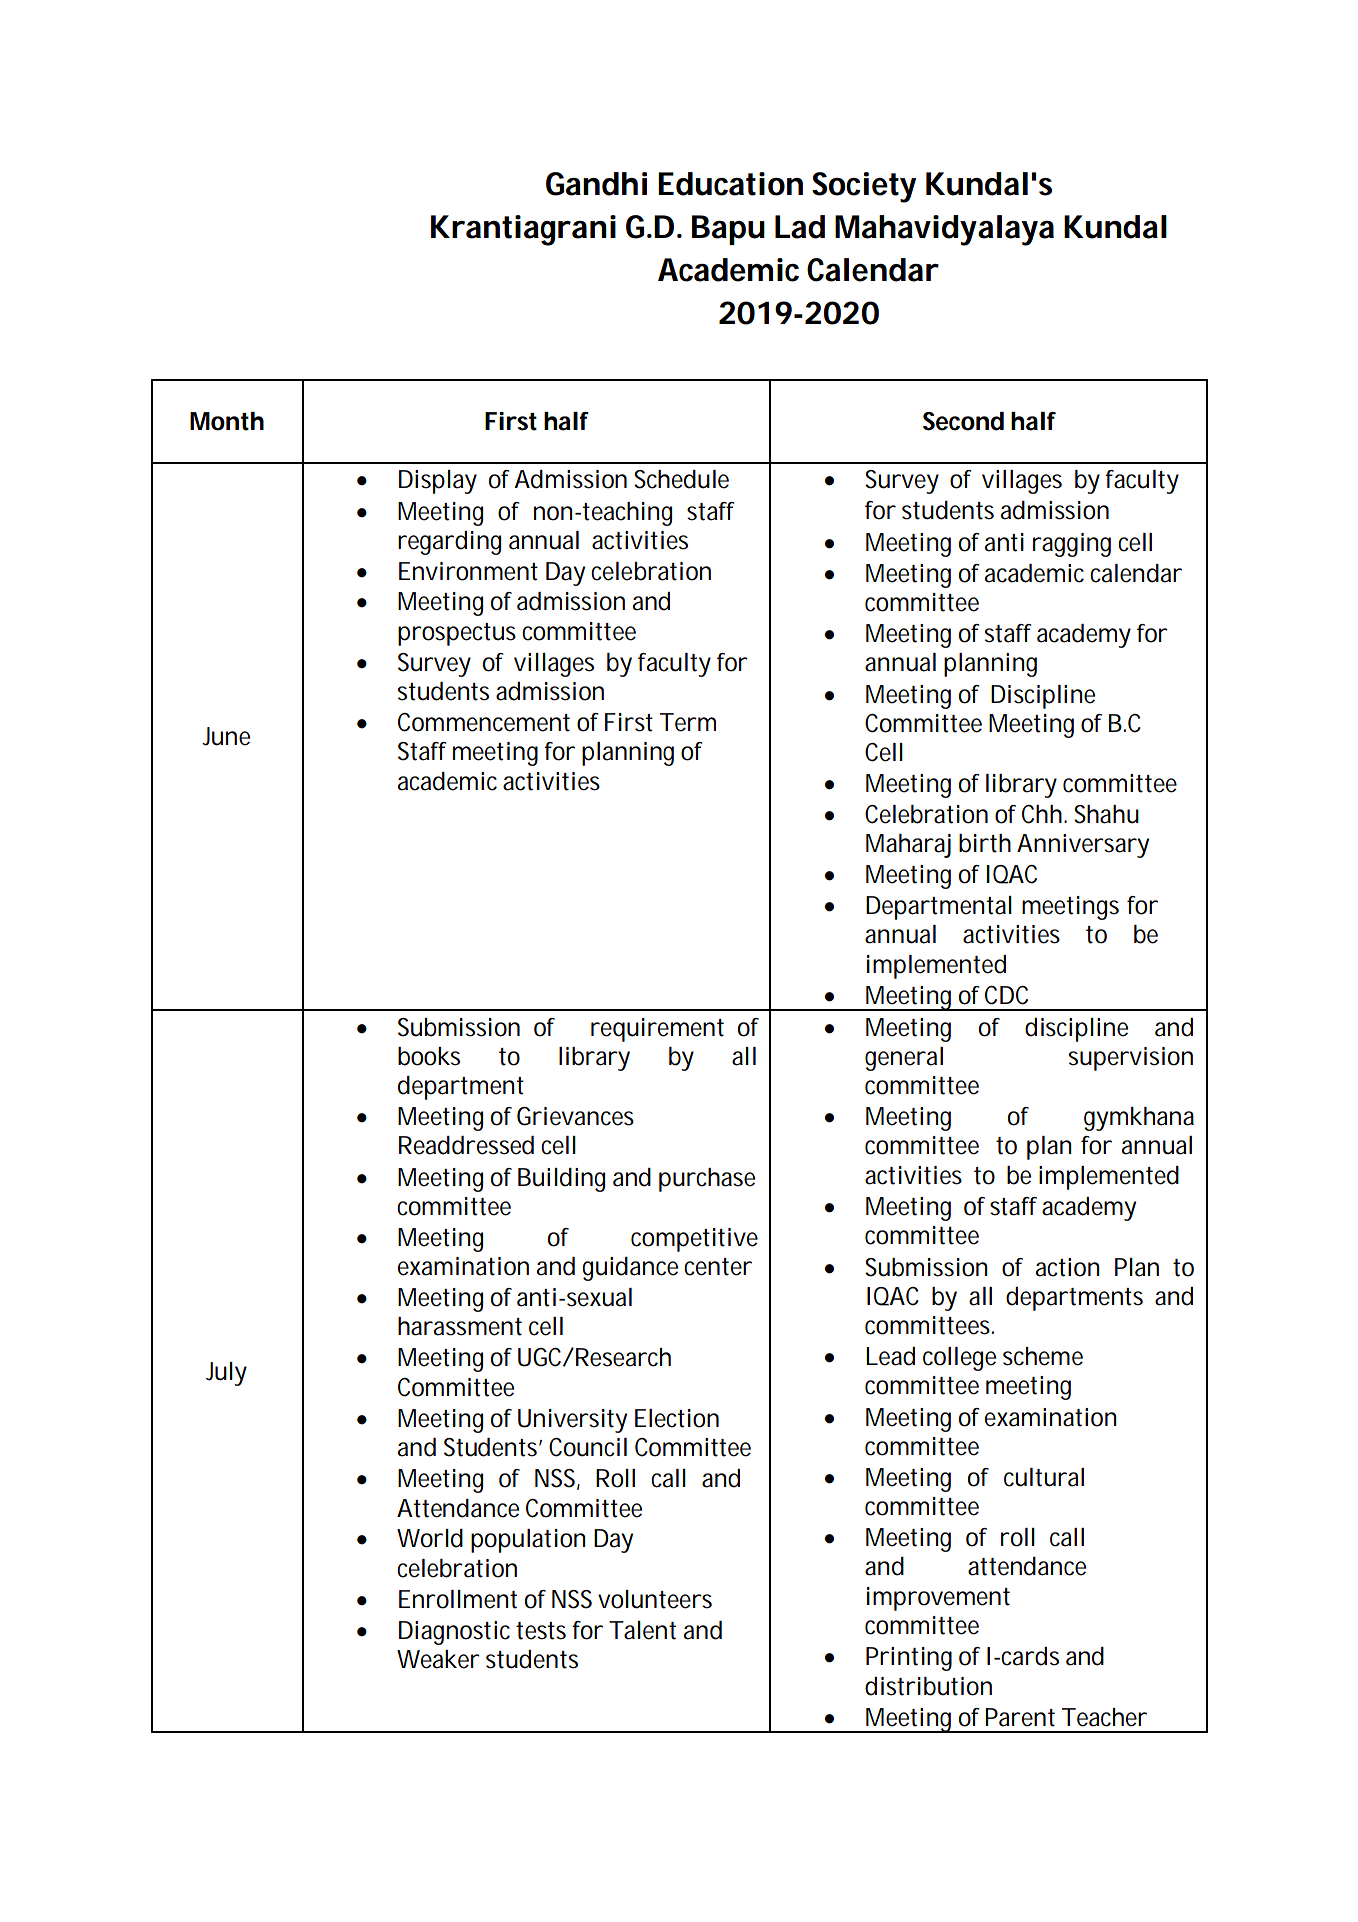 The image size is (1358, 1922). What do you see at coordinates (717, 1267) in the screenshot?
I see `center` at bounding box center [717, 1267].
